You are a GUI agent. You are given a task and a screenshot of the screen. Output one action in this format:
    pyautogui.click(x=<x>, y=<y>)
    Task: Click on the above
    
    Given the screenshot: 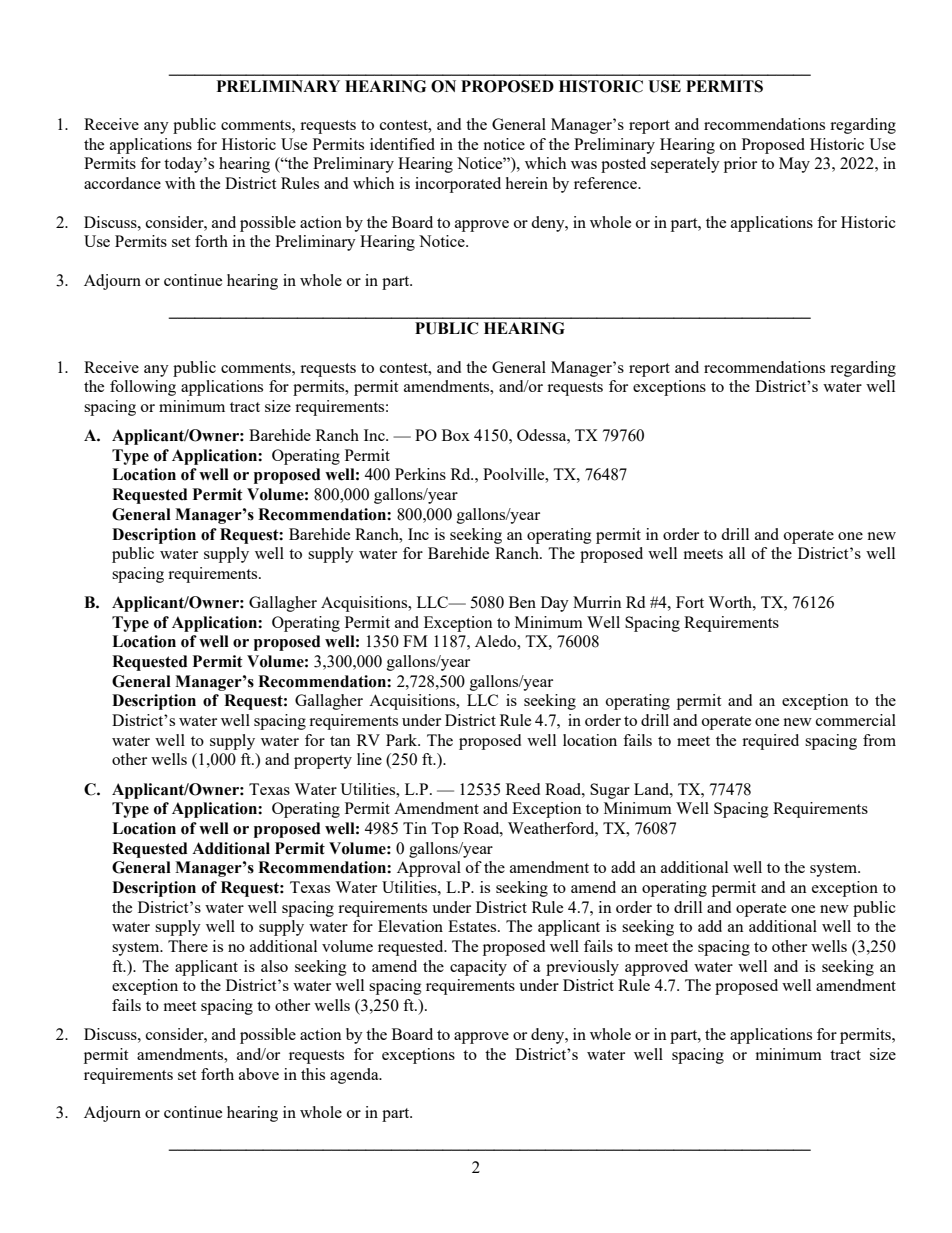 What is the action you would take?
    pyautogui.click(x=259, y=1074)
